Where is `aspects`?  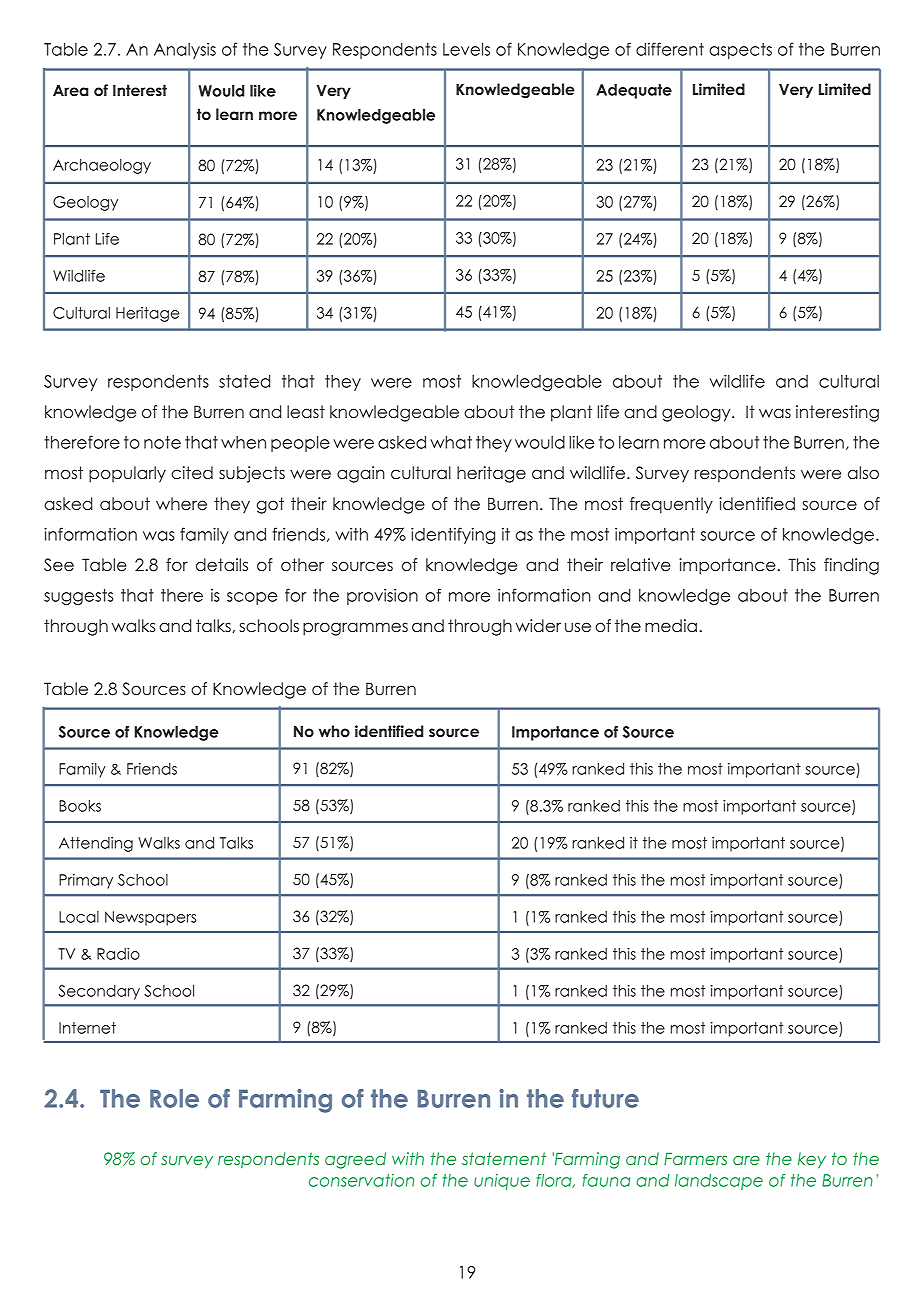 aspects is located at coordinates (740, 51).
